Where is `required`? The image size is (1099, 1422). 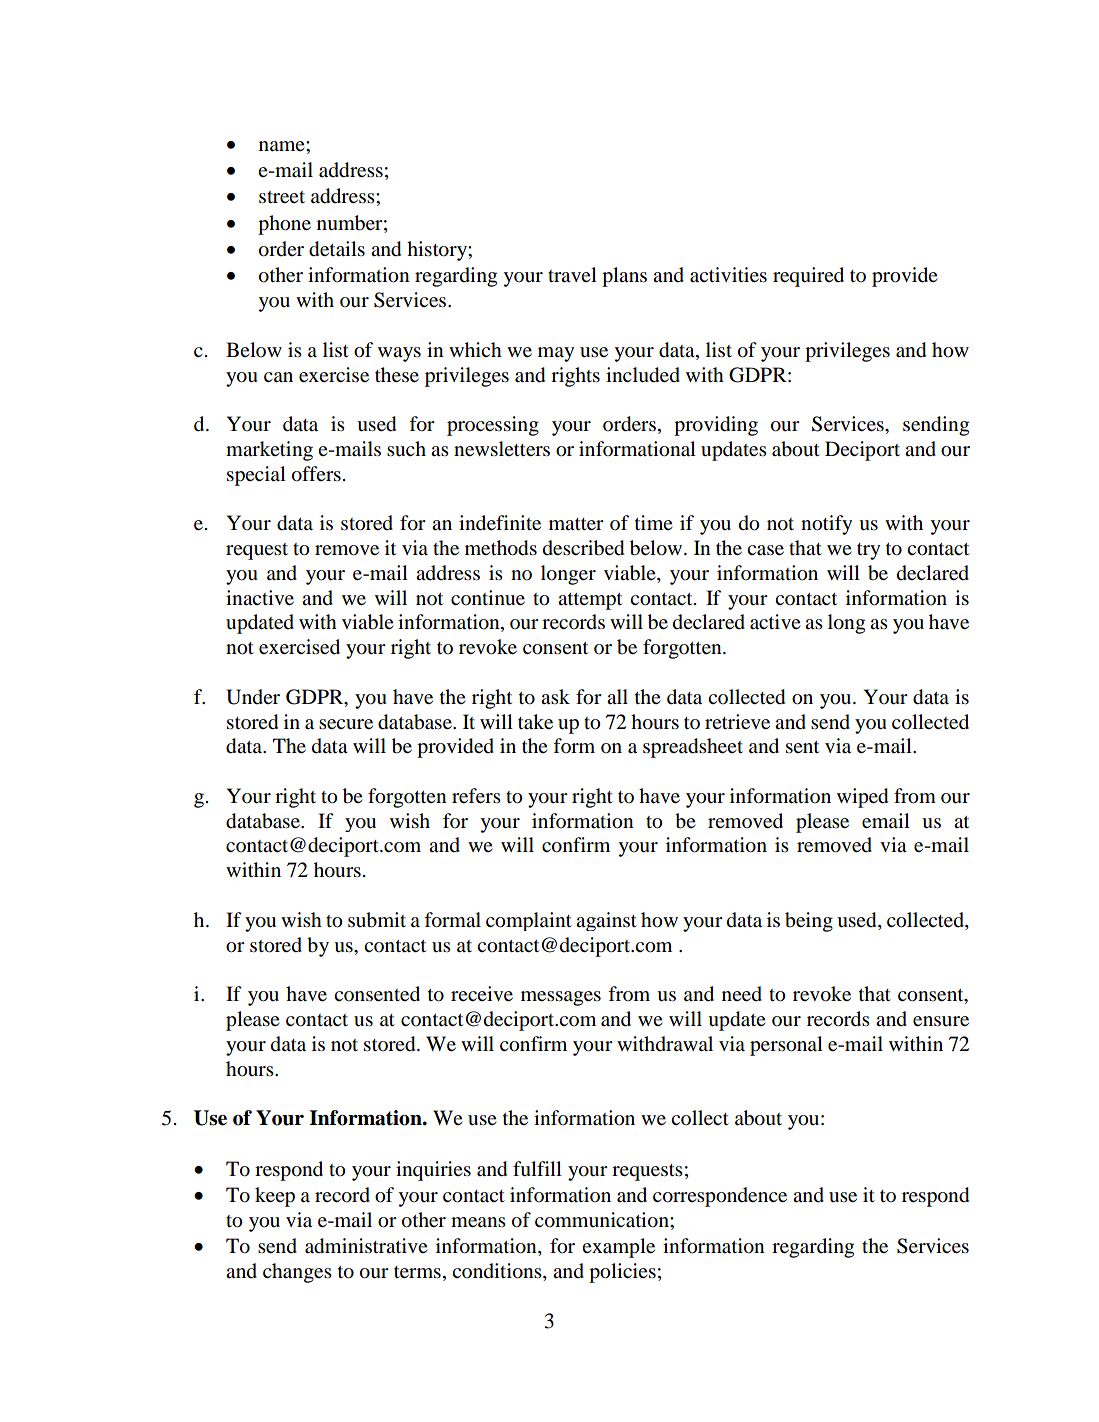
required is located at coordinates (808, 277).
